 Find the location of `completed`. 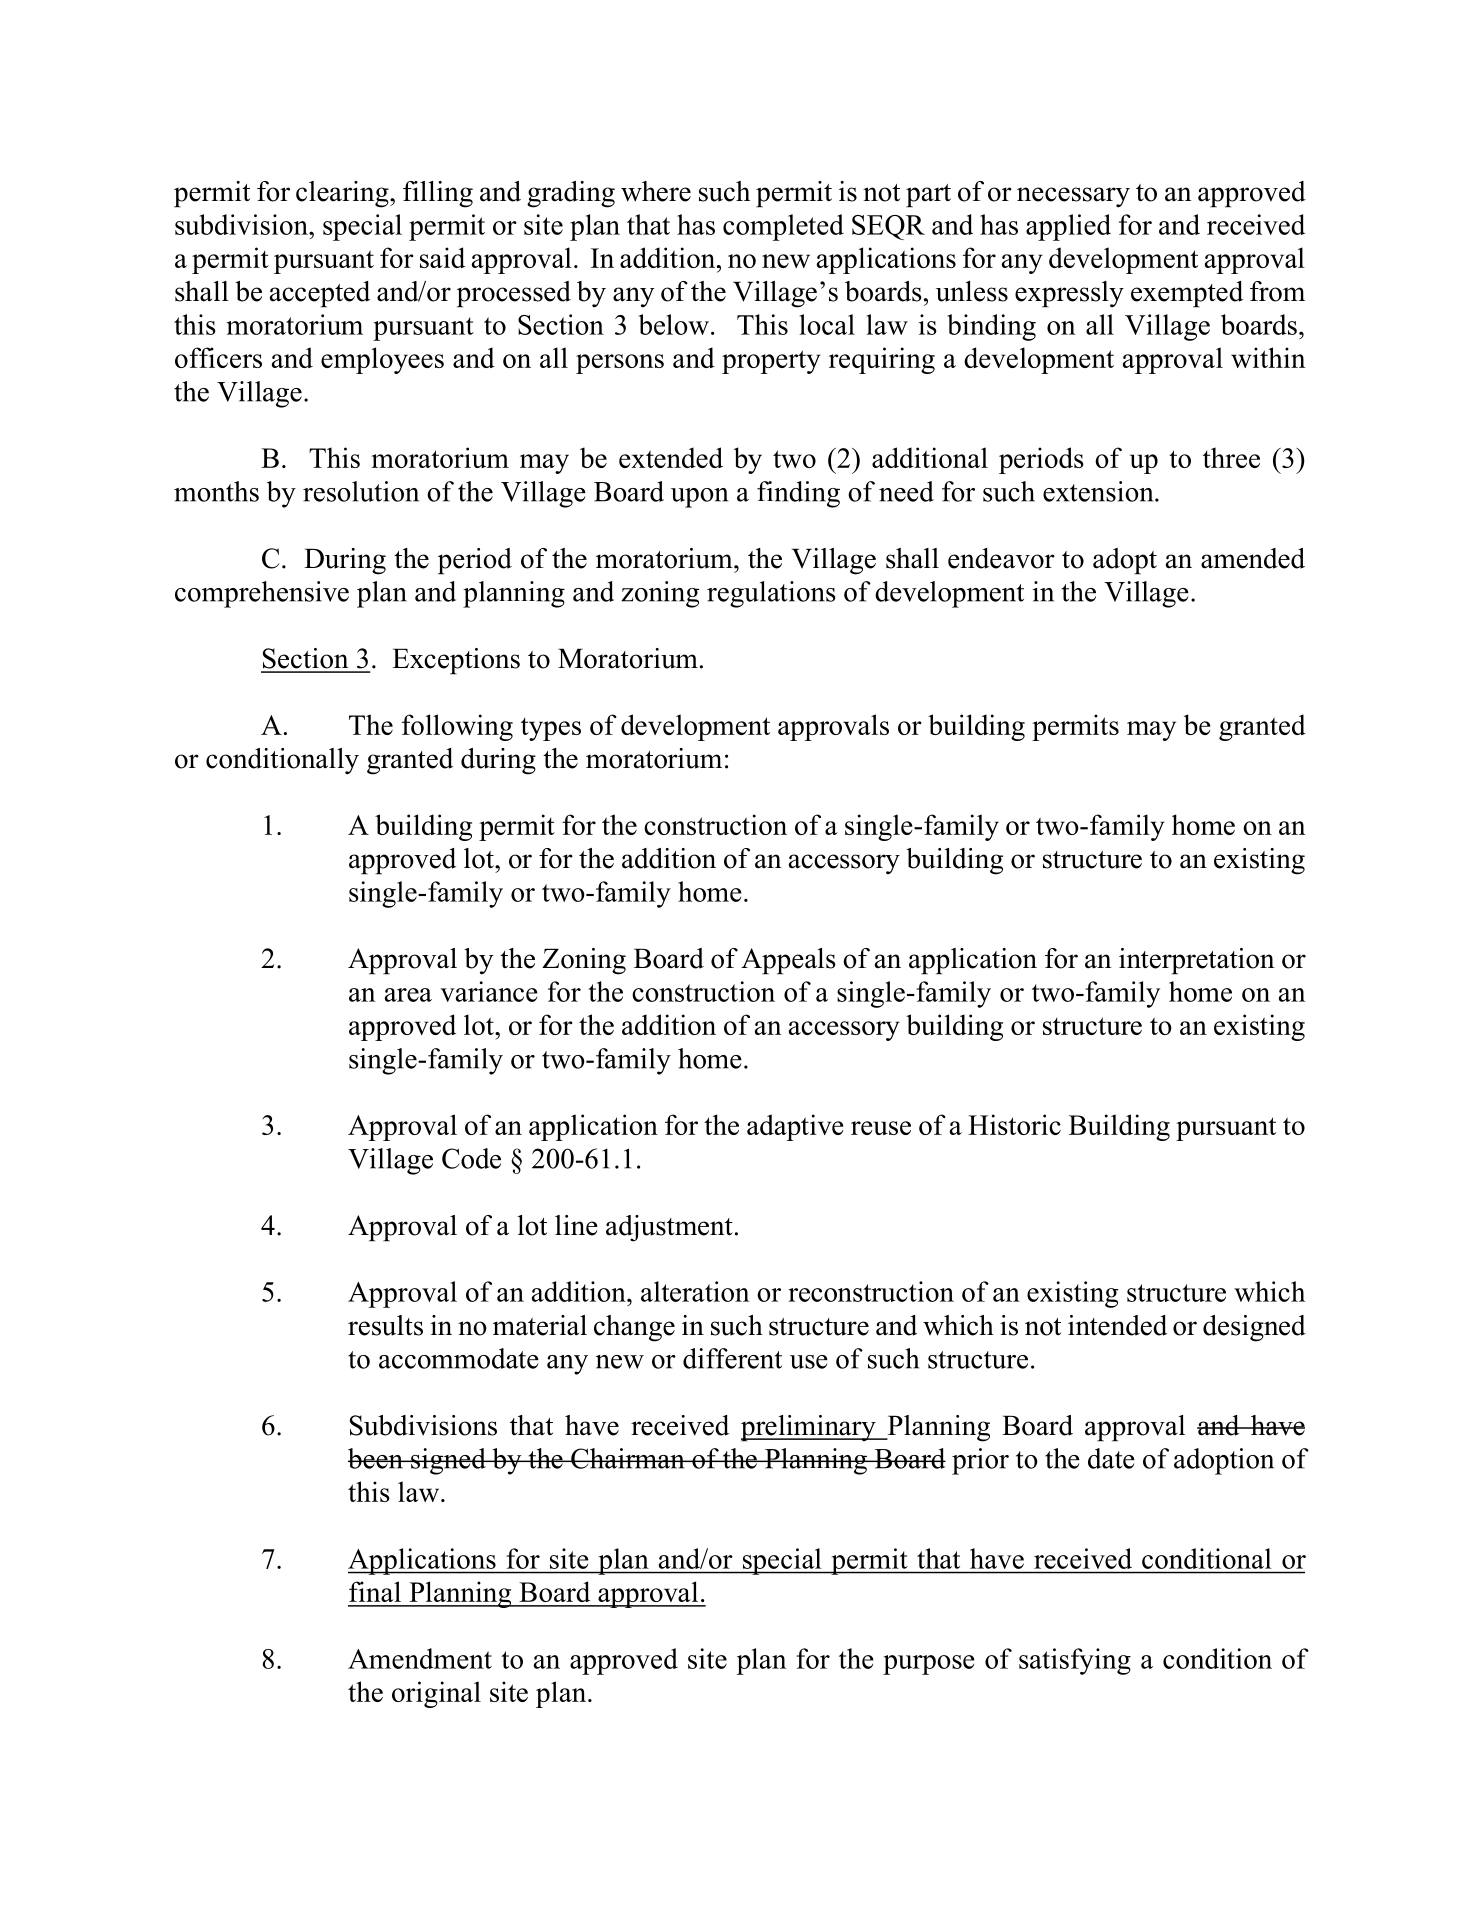

completed is located at coordinates (783, 227).
